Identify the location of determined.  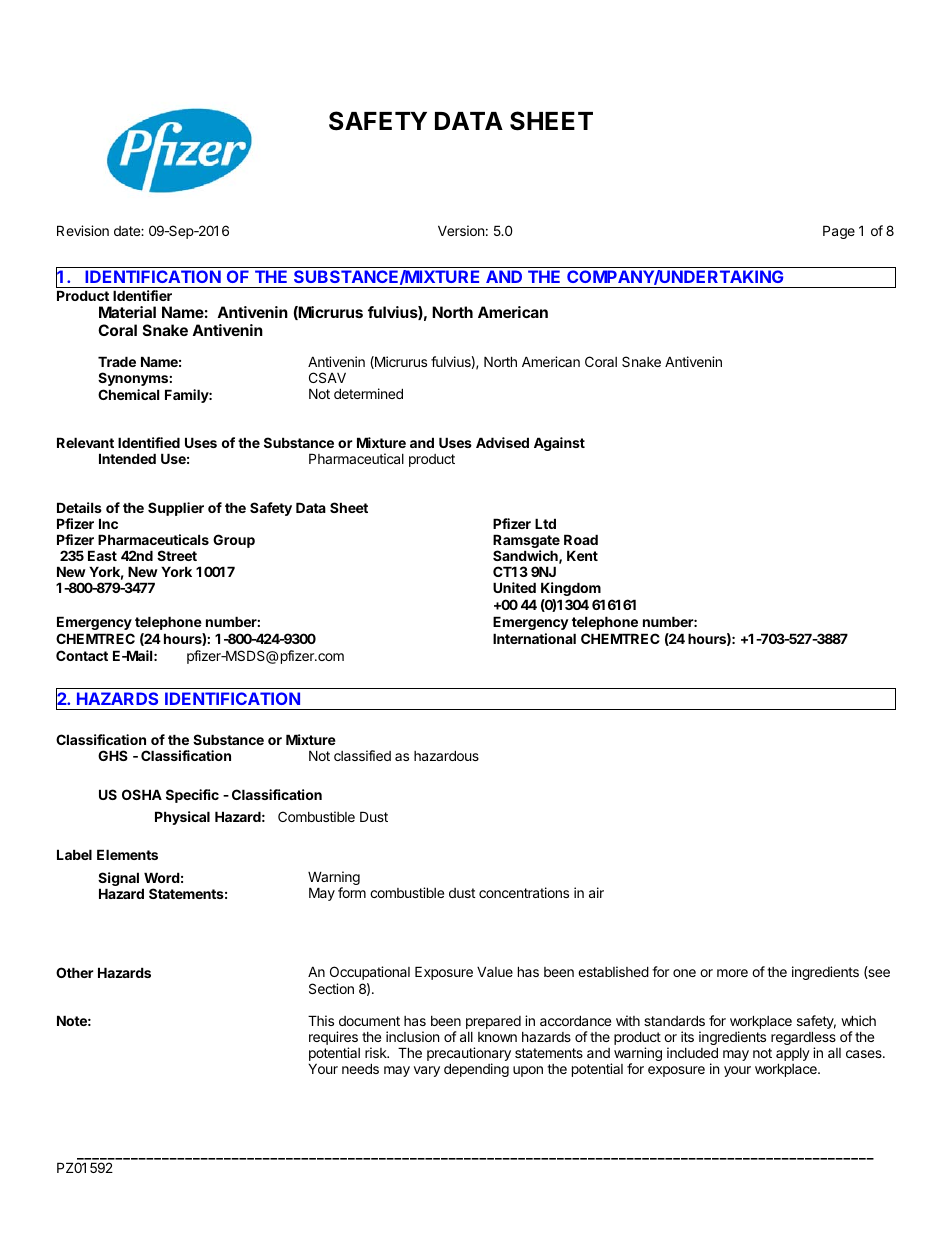
(368, 393).
